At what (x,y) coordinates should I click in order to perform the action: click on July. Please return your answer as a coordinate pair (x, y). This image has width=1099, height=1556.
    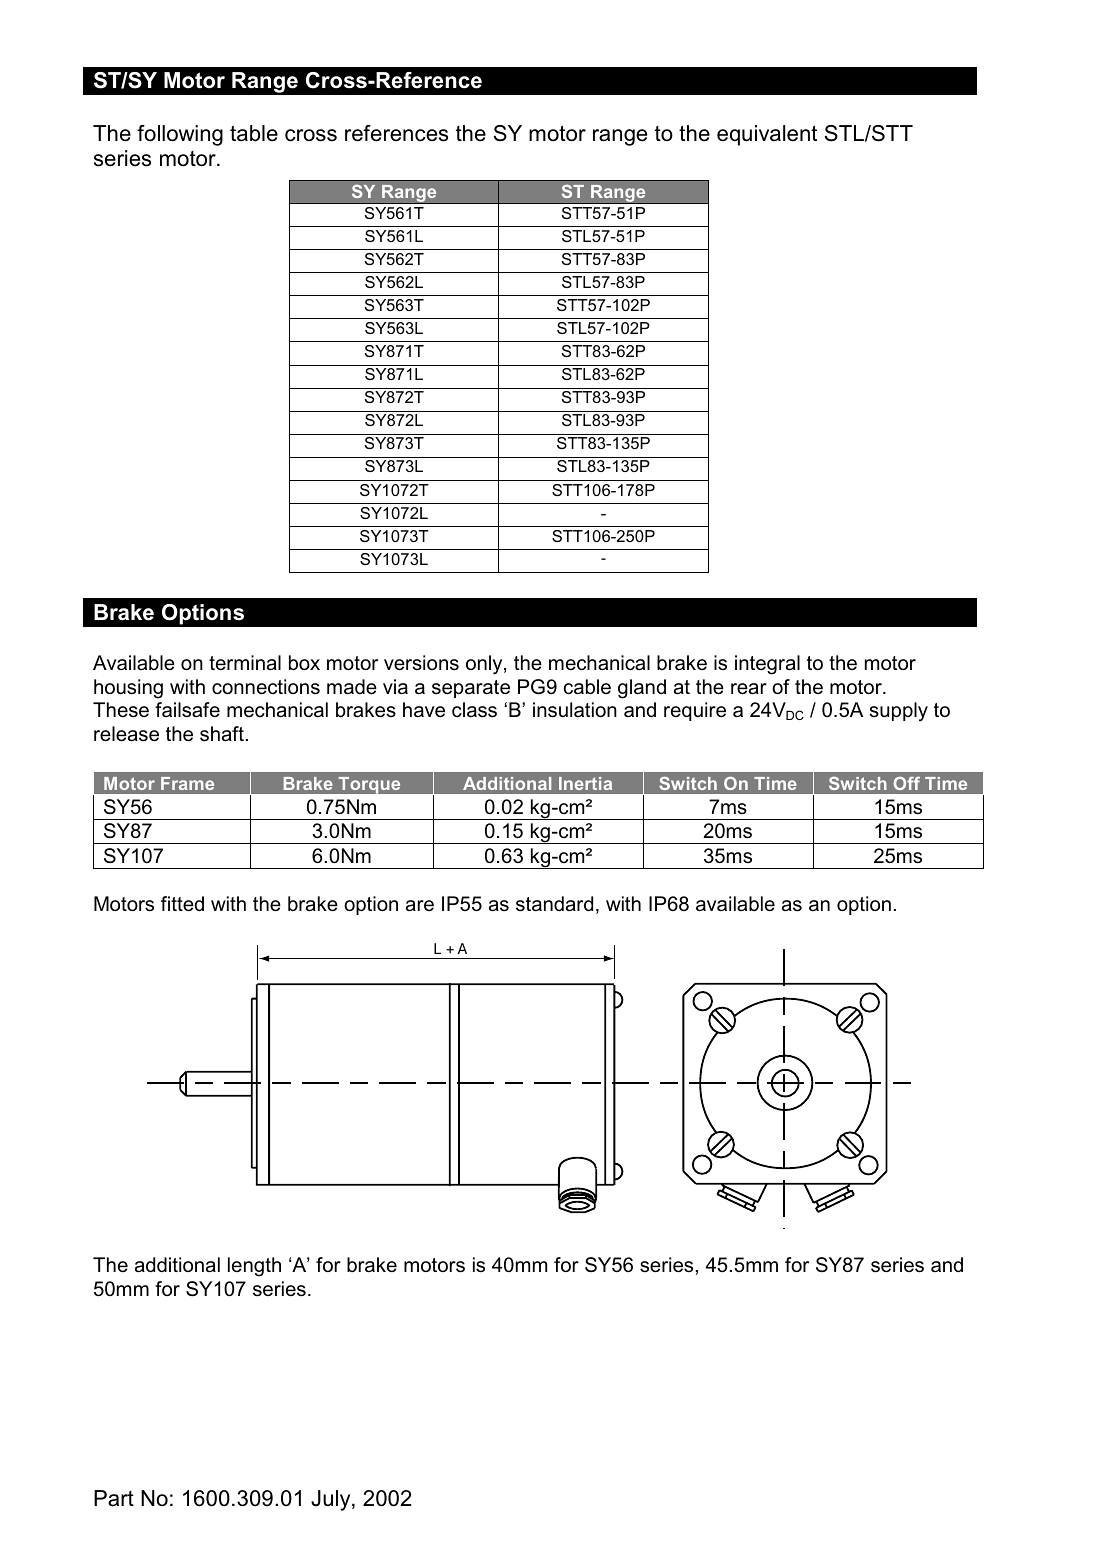
    Looking at the image, I should click on (332, 1500).
